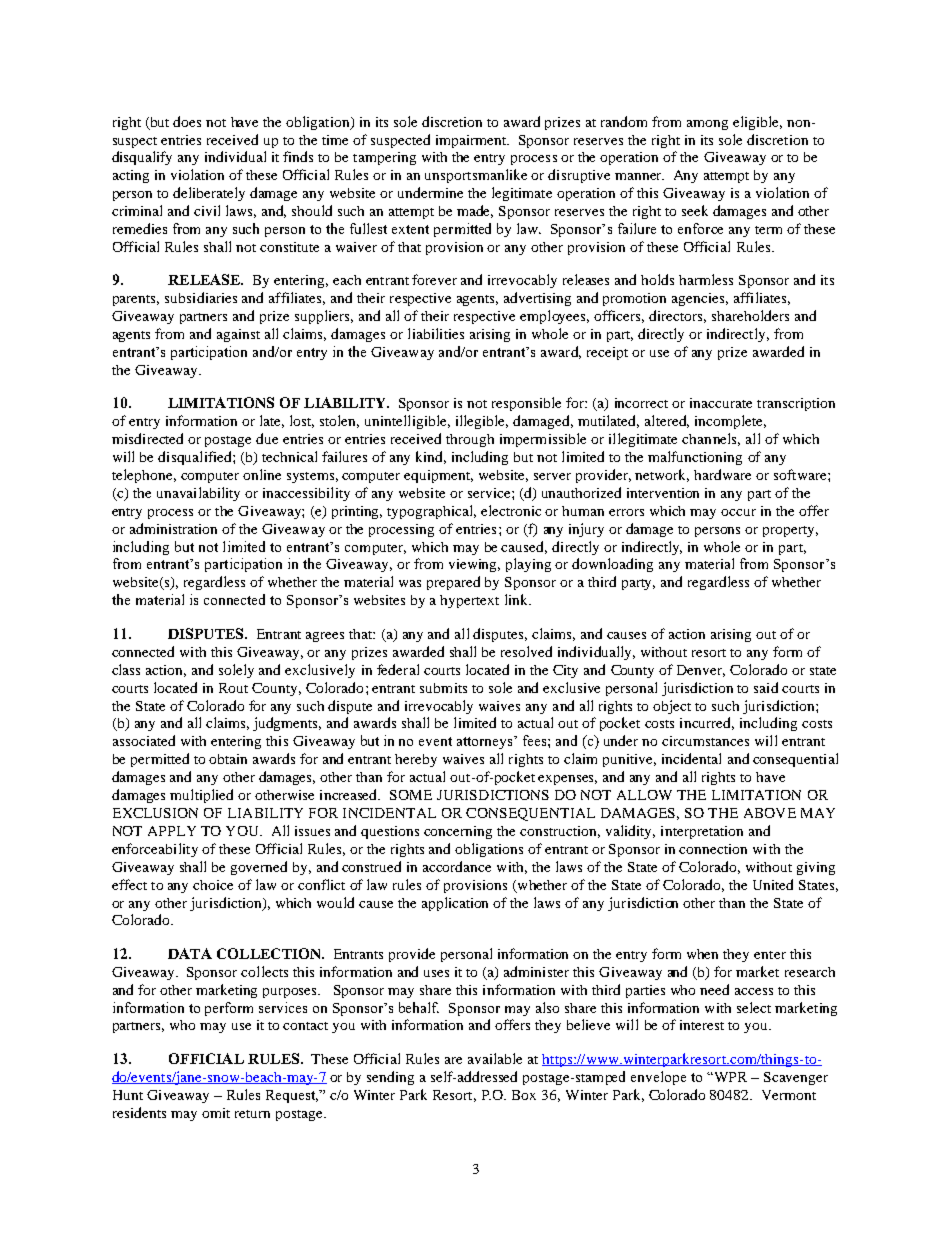 This document has width=952, height=1233. What do you see at coordinates (187, 121) in the document?
I see `does` at bounding box center [187, 121].
